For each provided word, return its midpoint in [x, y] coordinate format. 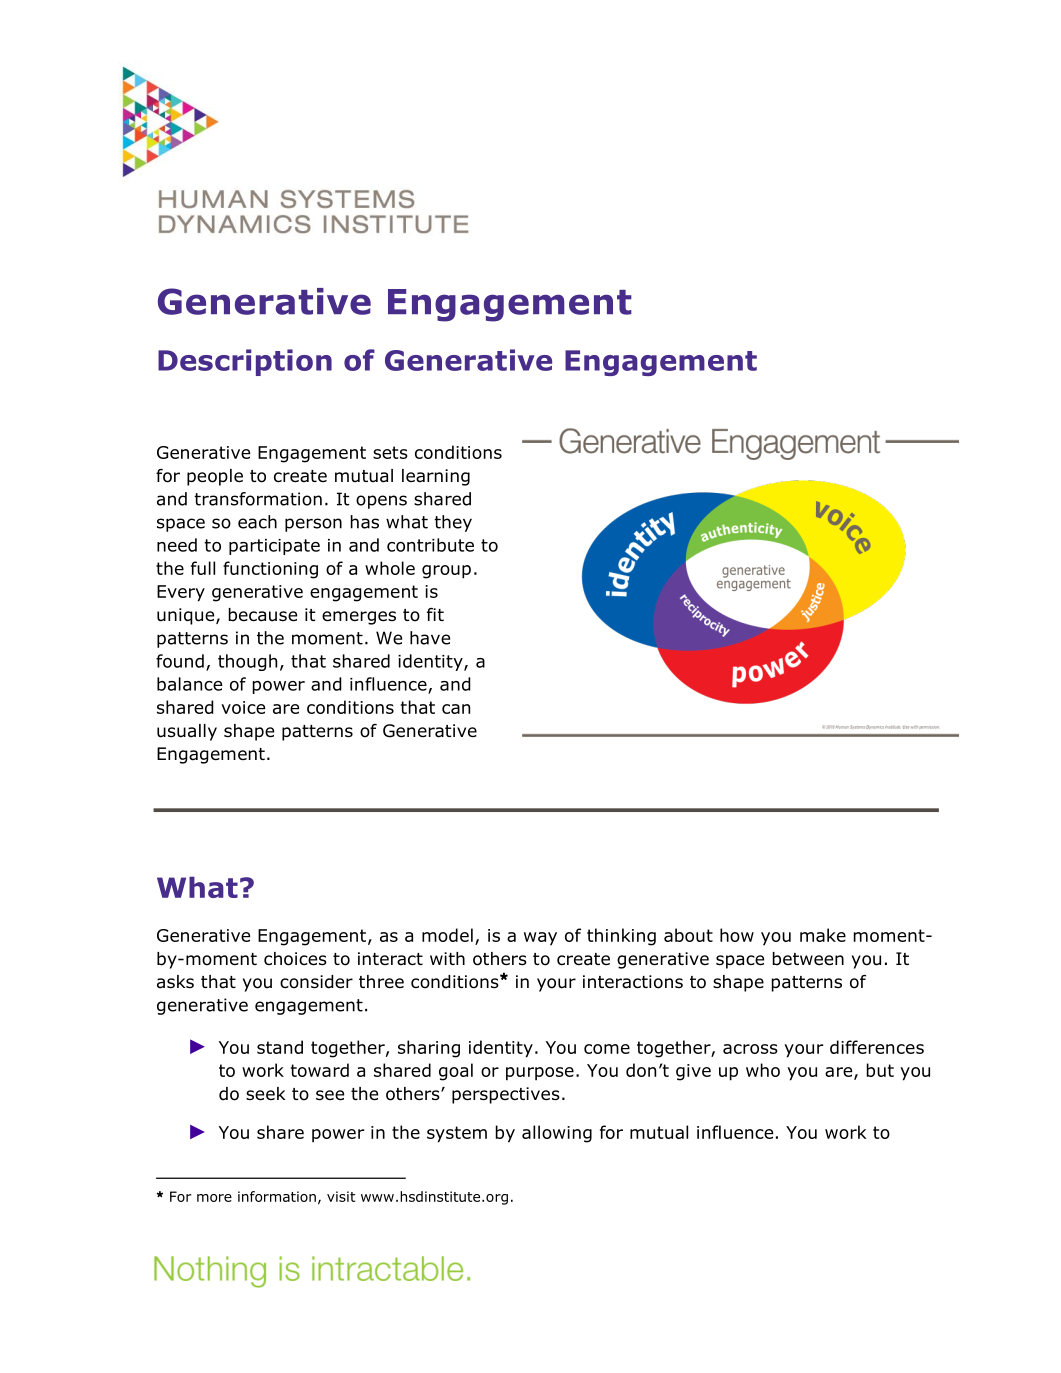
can [456, 709]
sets [390, 452]
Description [245, 362]
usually [187, 732]
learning [436, 477]
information [277, 1196]
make [823, 935]
